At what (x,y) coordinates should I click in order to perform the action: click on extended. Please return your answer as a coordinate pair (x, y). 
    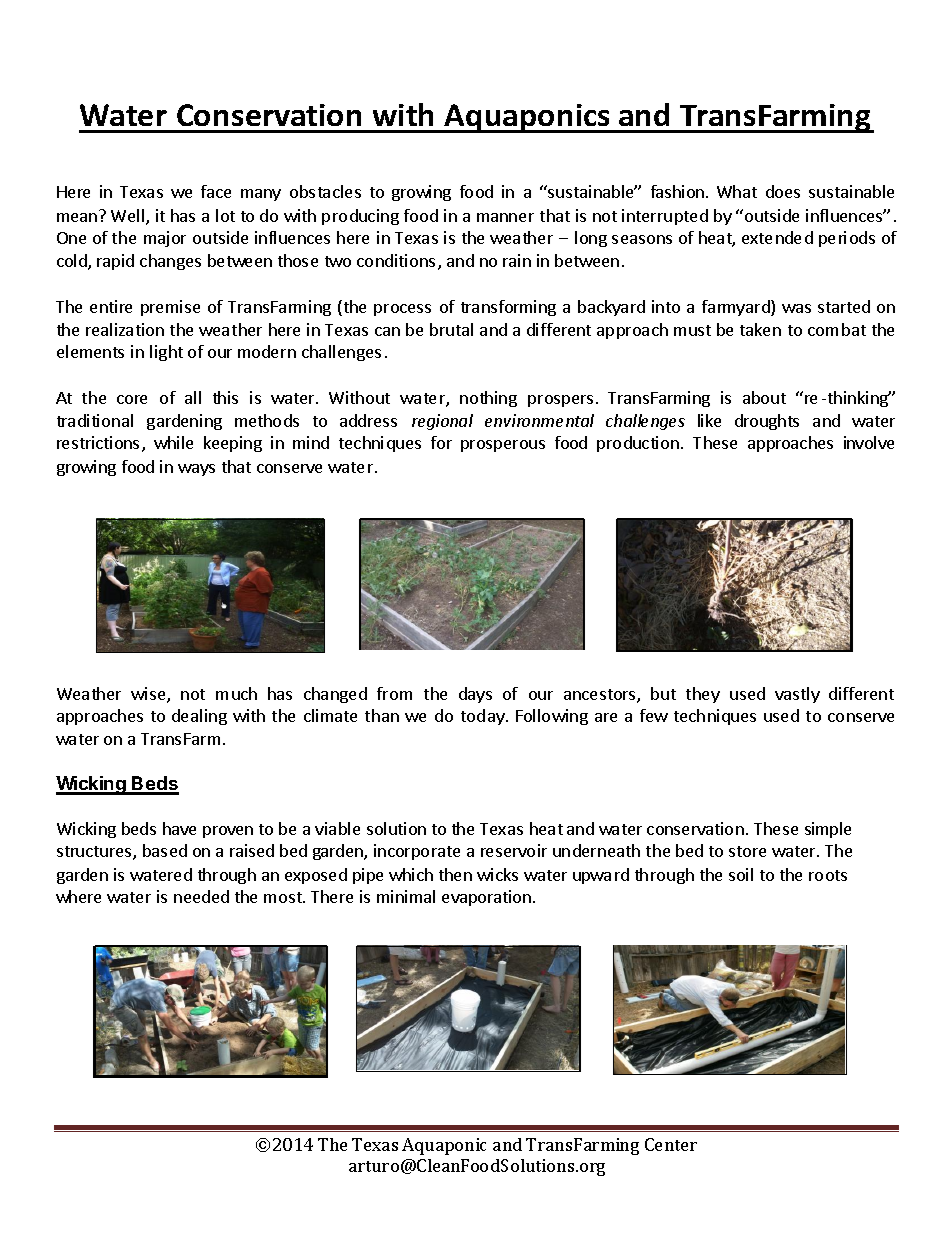
    Looking at the image, I should click on (777, 237).
